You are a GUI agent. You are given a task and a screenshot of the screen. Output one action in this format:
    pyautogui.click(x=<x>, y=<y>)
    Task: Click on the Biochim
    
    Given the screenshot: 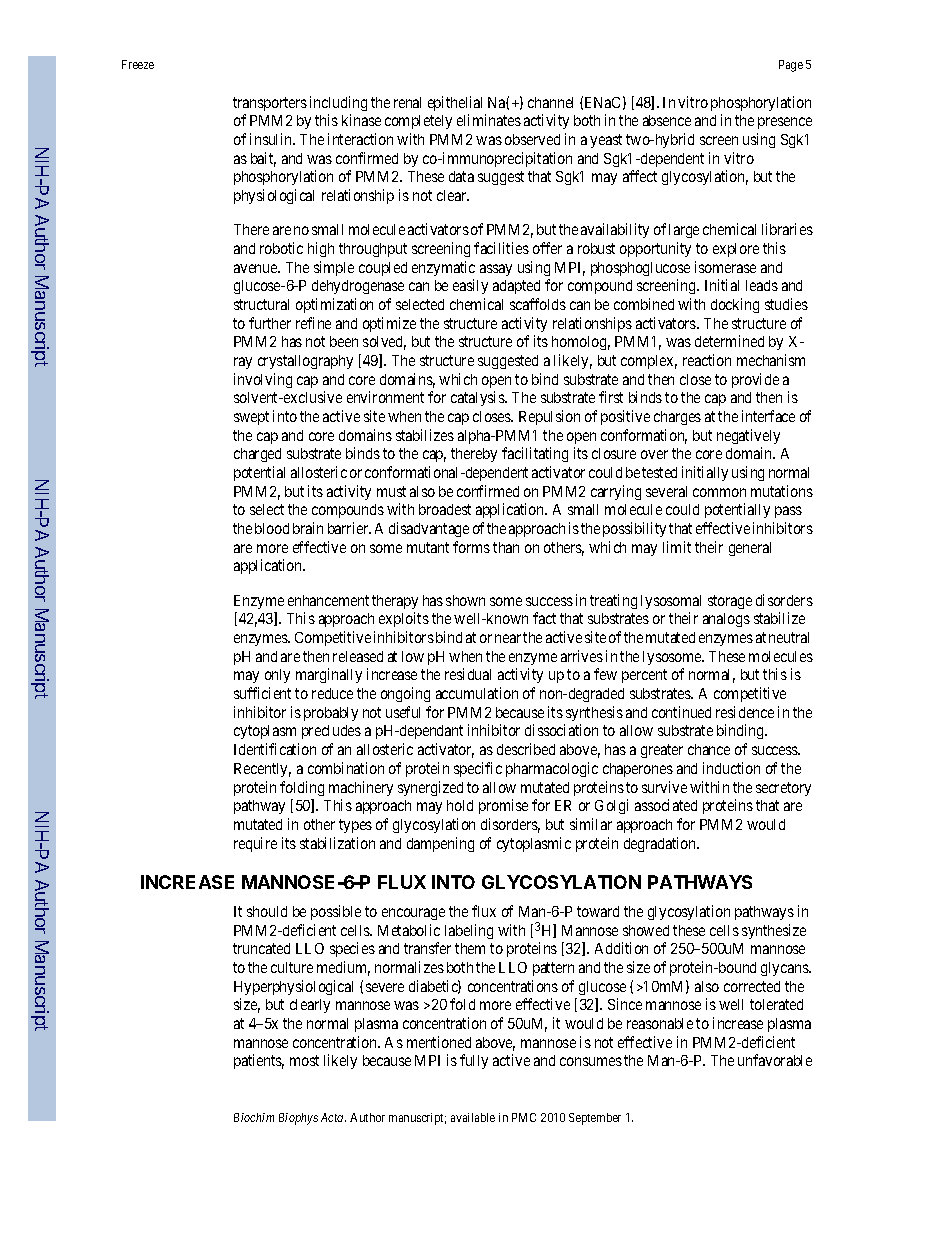 What is the action you would take?
    pyautogui.click(x=254, y=1117)
